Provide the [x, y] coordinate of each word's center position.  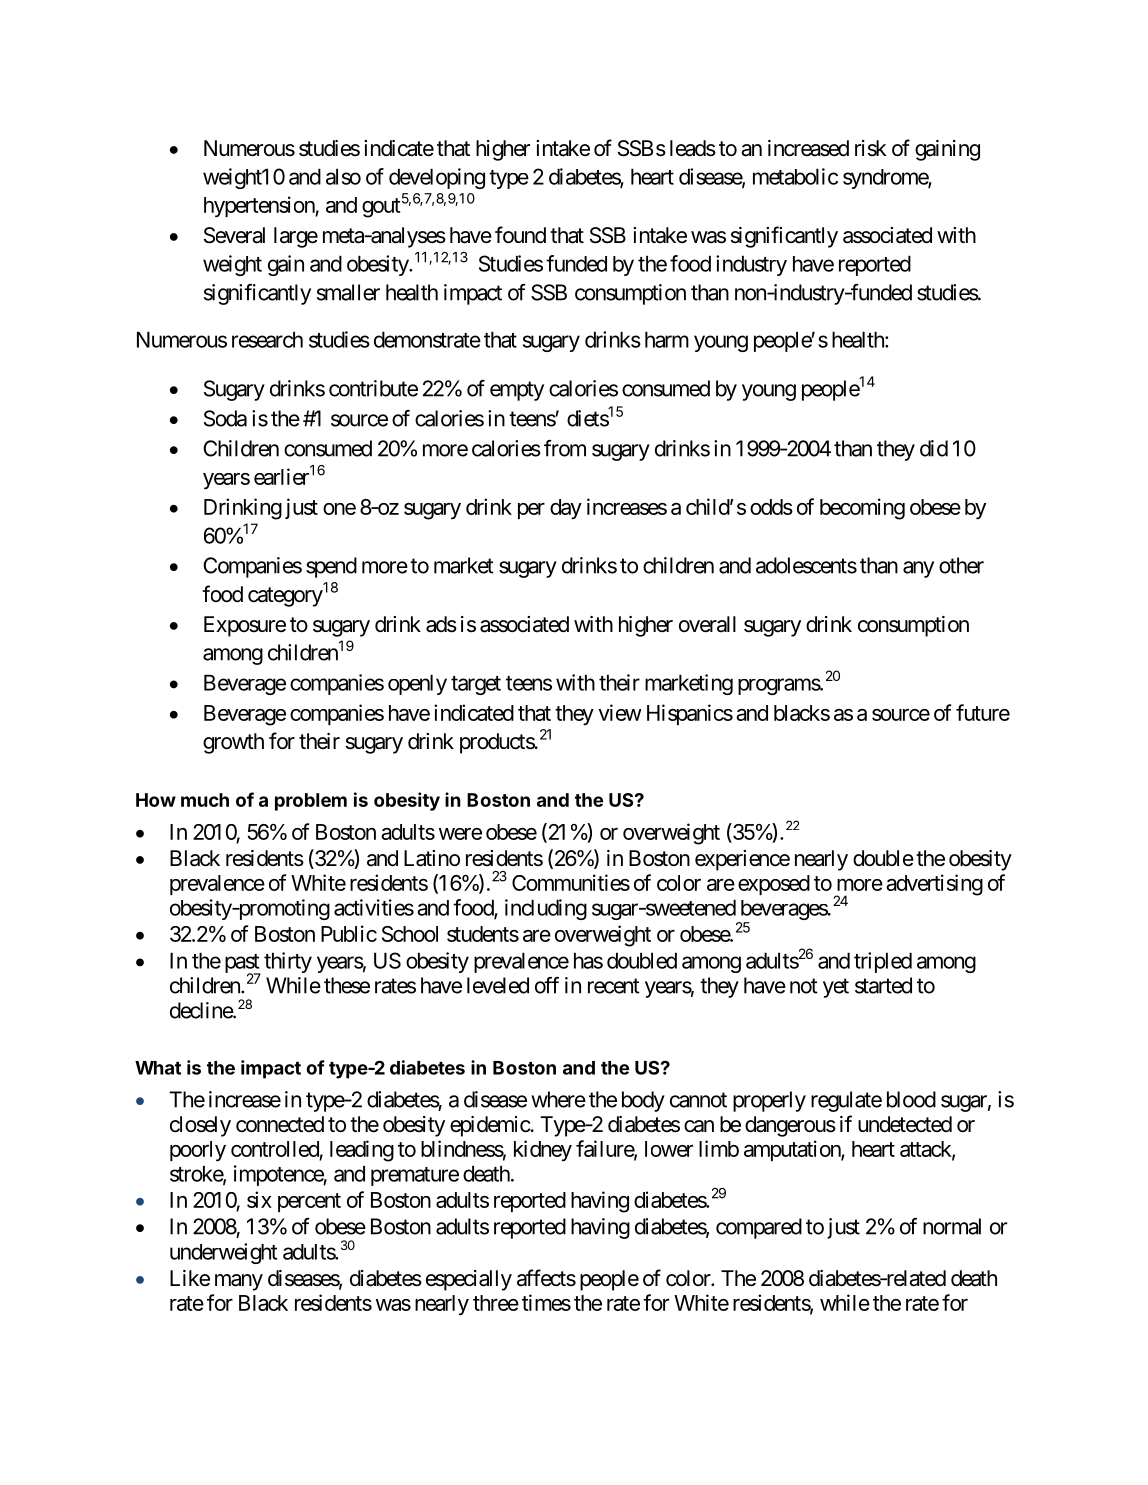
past [243, 965]
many [239, 1282]
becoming [862, 509]
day [566, 509]
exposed [774, 885]
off [547, 985]
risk [871, 148]
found [520, 235]
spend [331, 567]
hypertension [260, 207]
